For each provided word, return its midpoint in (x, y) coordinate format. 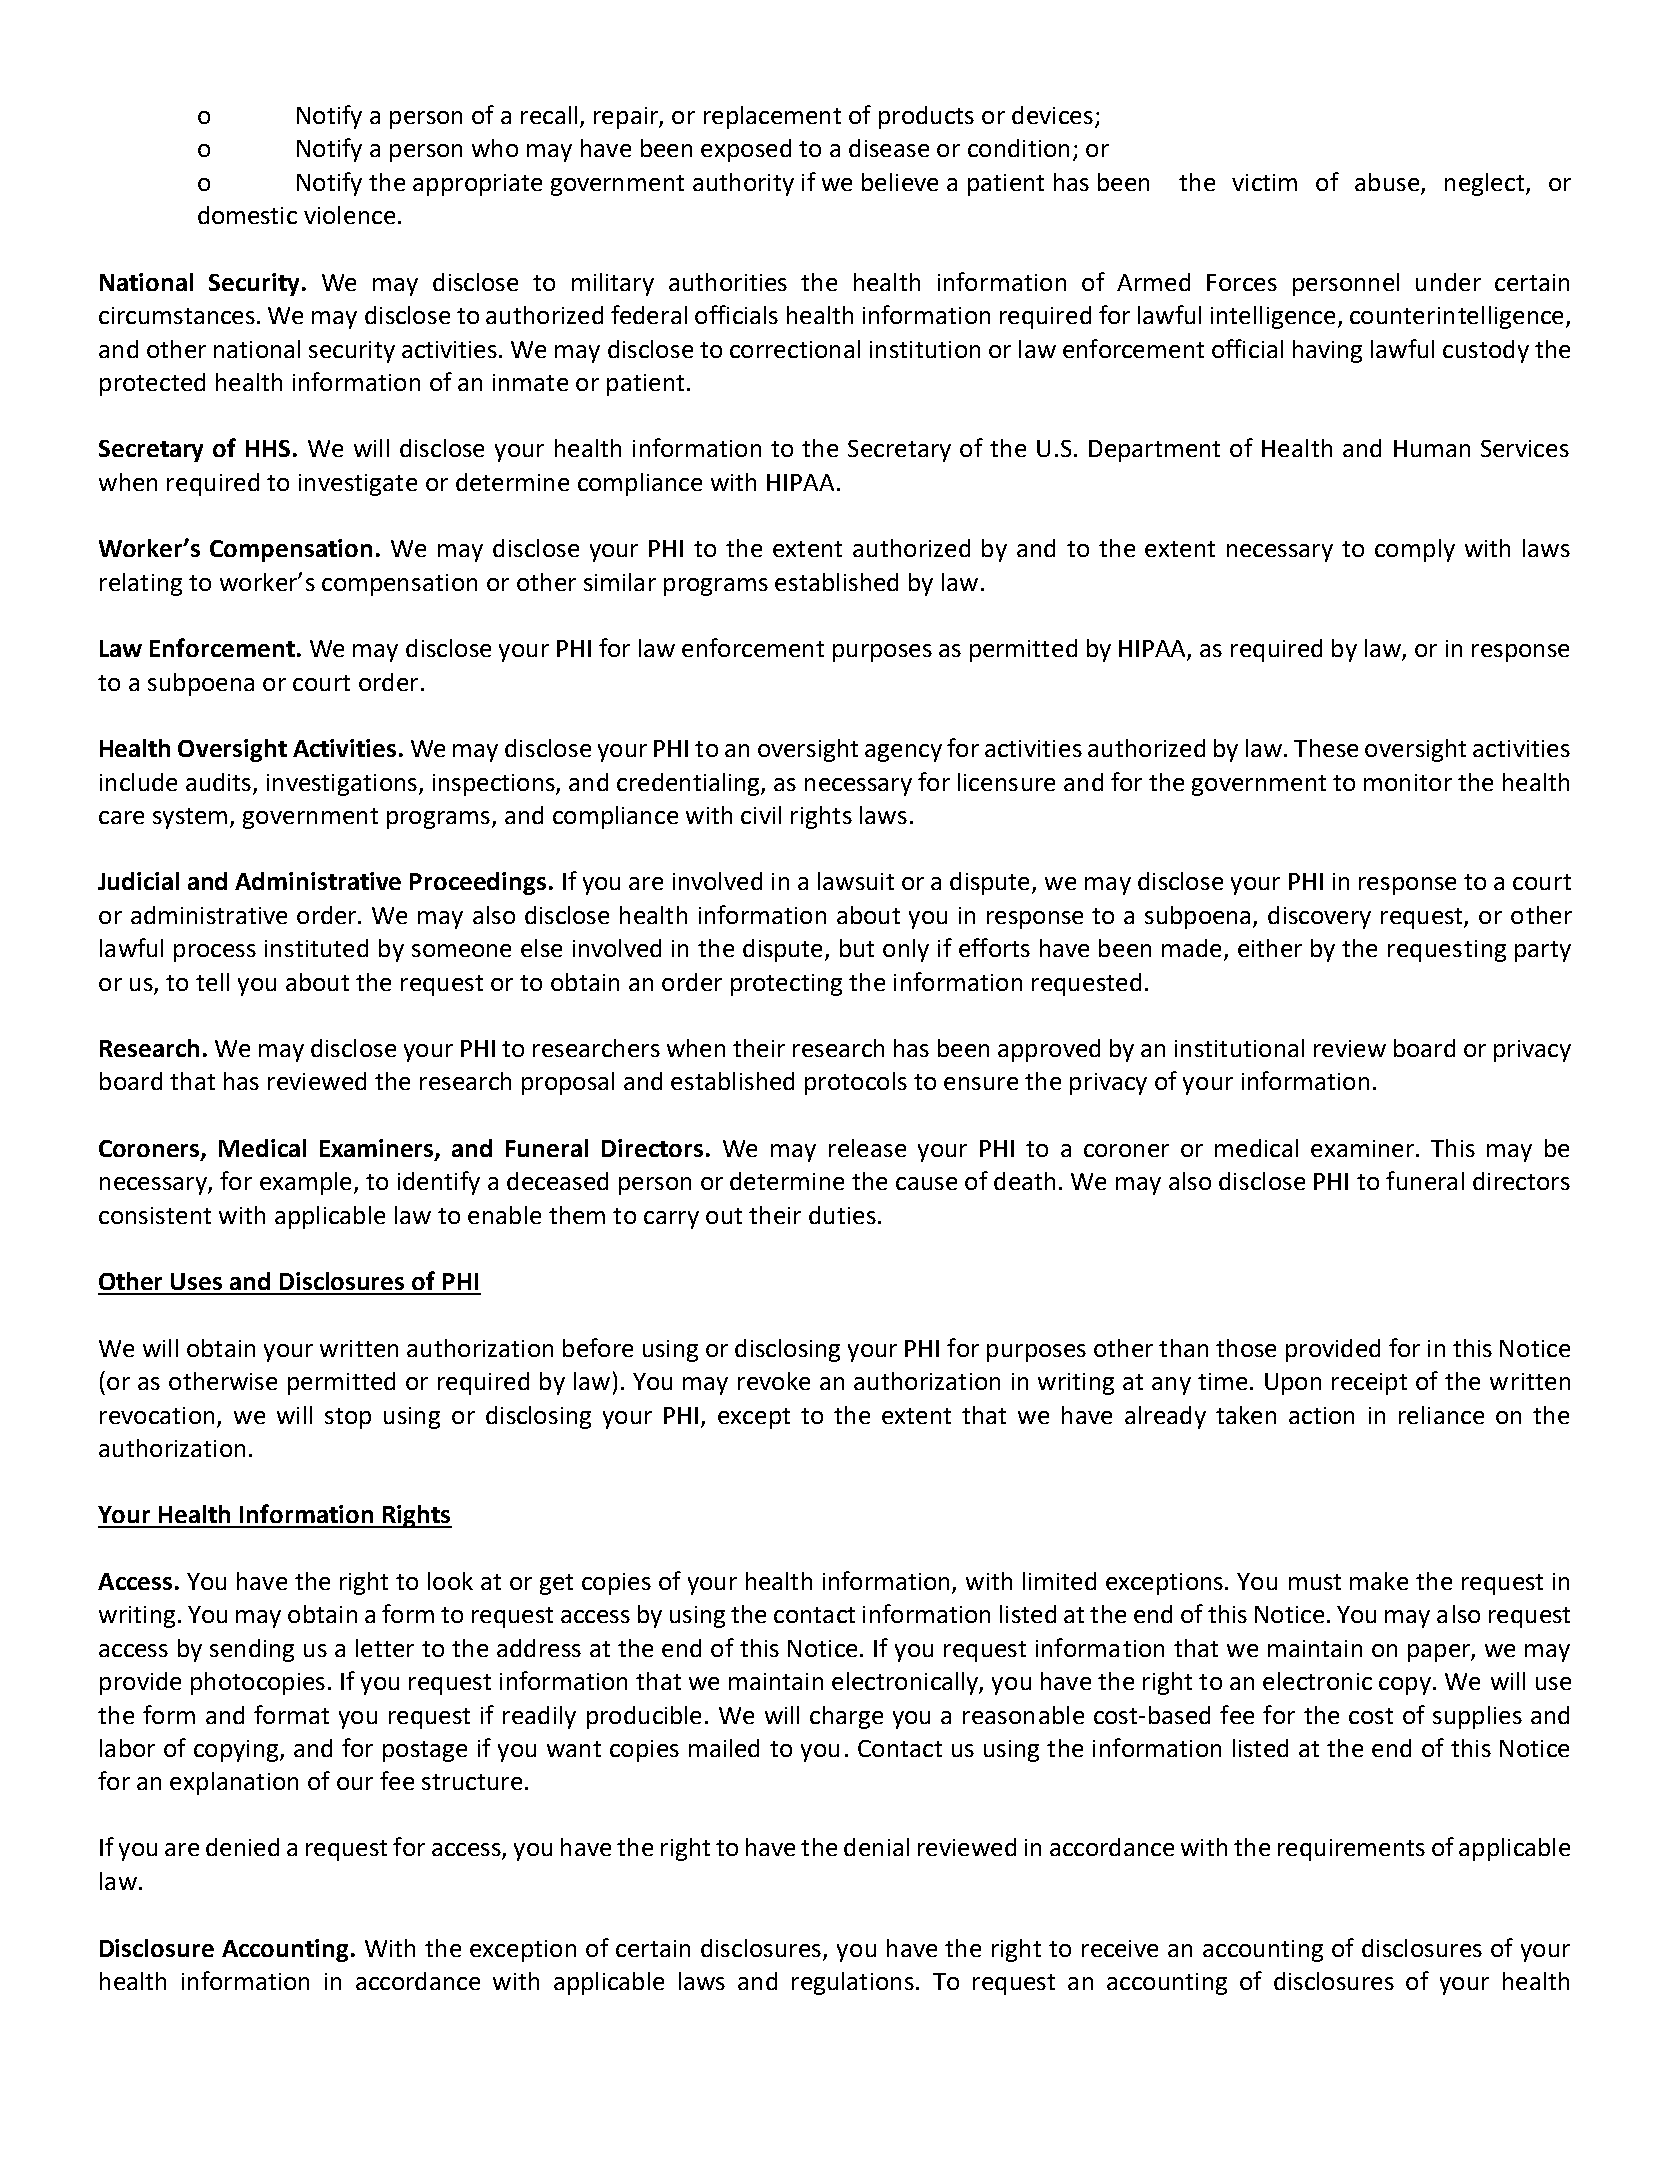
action (1321, 1415)
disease (889, 148)
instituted (316, 948)
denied (242, 1847)
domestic (247, 215)
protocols (856, 1083)
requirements (1351, 1850)
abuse (1387, 182)
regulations (853, 1983)
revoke (774, 1381)
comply (1415, 550)
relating (141, 584)
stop (348, 1418)
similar (620, 582)
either (1270, 948)
